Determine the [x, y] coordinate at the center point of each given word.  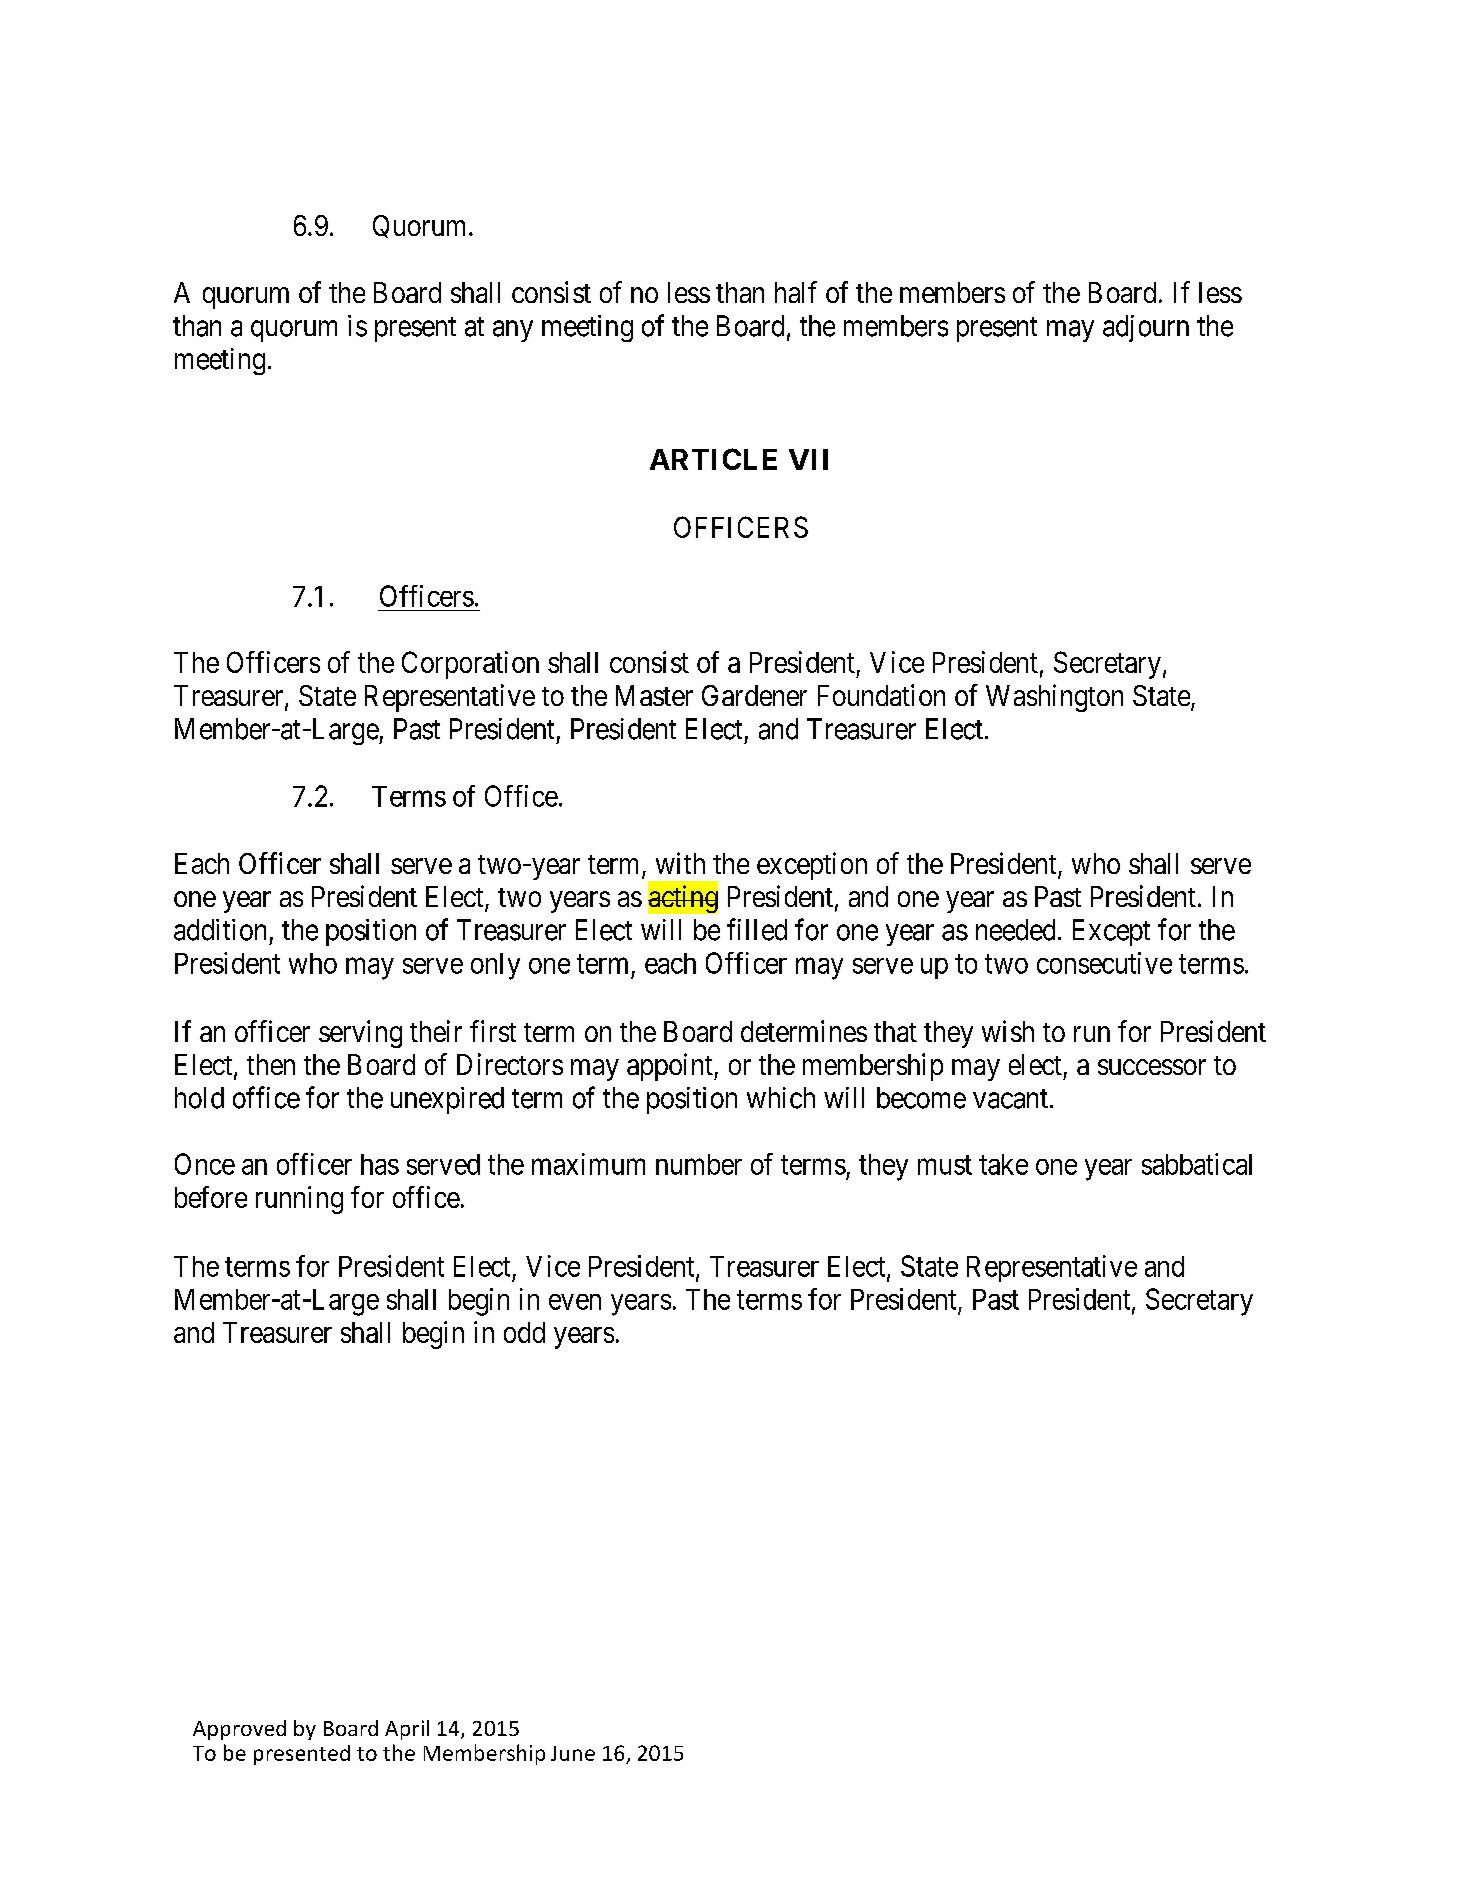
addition [220, 930]
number [699, 1164]
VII [808, 459]
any [513, 331]
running [299, 1200]
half [796, 292]
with [680, 863]
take [1003, 1164]
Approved [239, 1730]
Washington [1054, 698]
